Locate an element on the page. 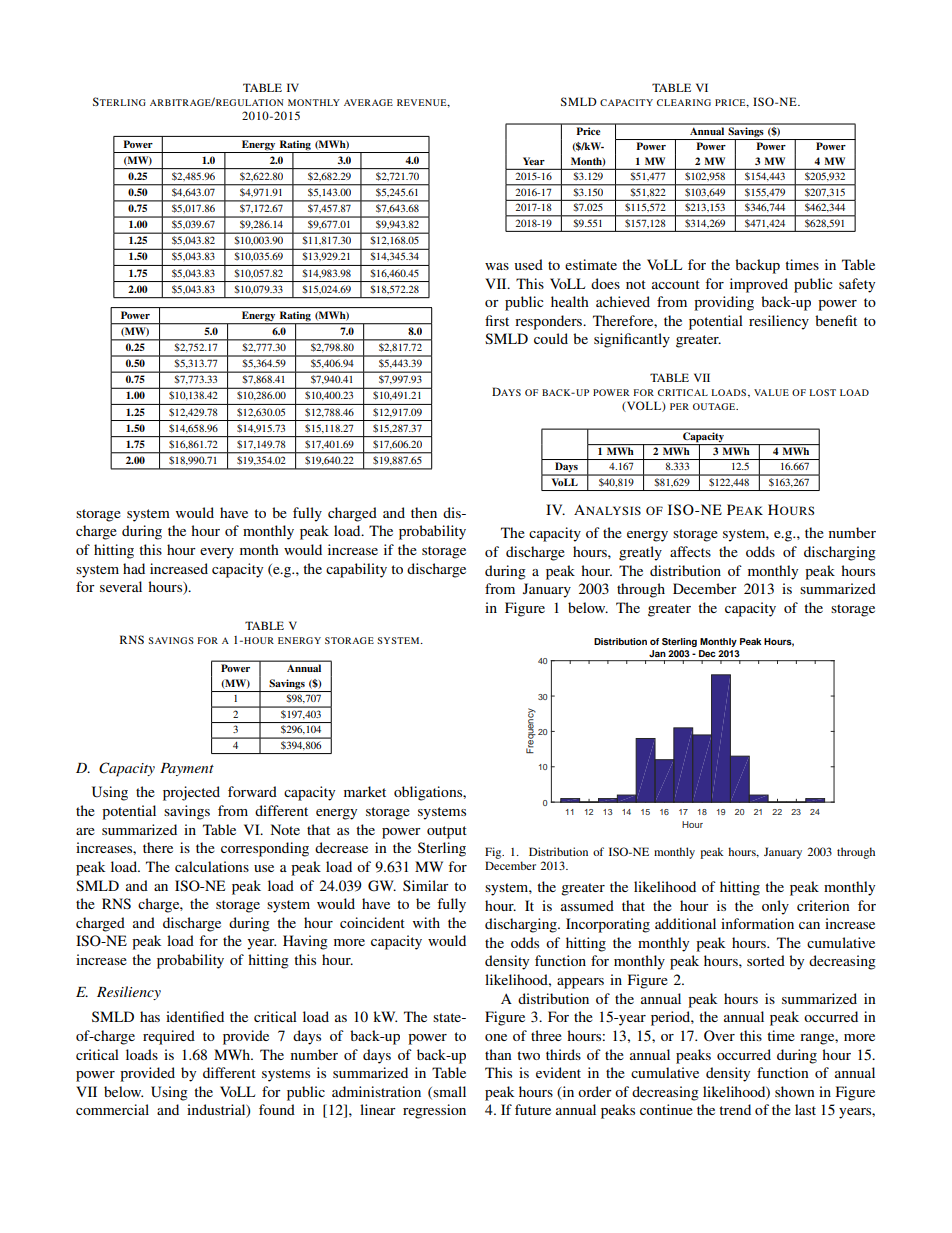  affects is located at coordinates (690, 551).
